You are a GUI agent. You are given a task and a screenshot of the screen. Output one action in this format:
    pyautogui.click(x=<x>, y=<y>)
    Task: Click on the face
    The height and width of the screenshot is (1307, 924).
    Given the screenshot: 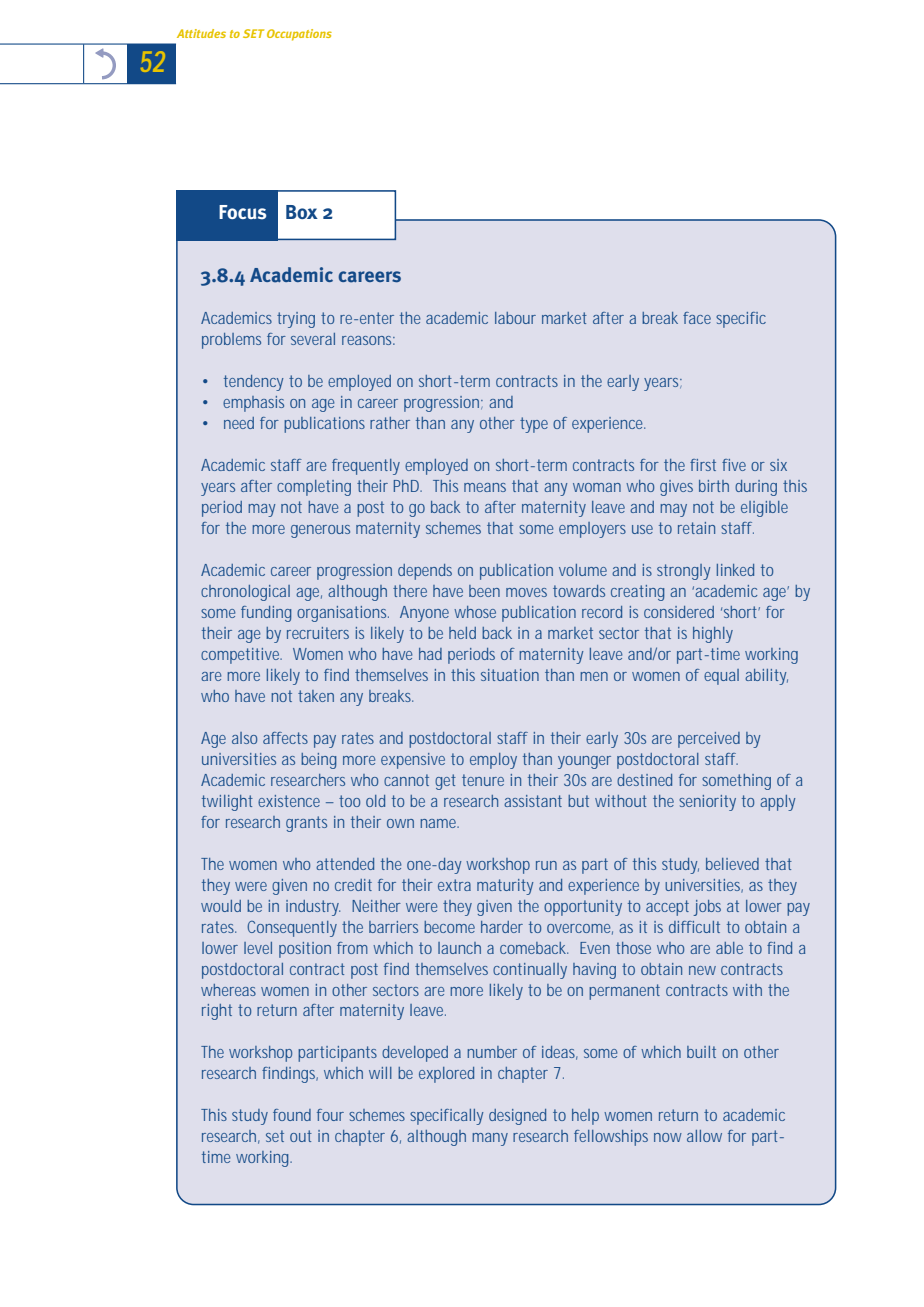 What is the action you would take?
    pyautogui.click(x=697, y=318)
